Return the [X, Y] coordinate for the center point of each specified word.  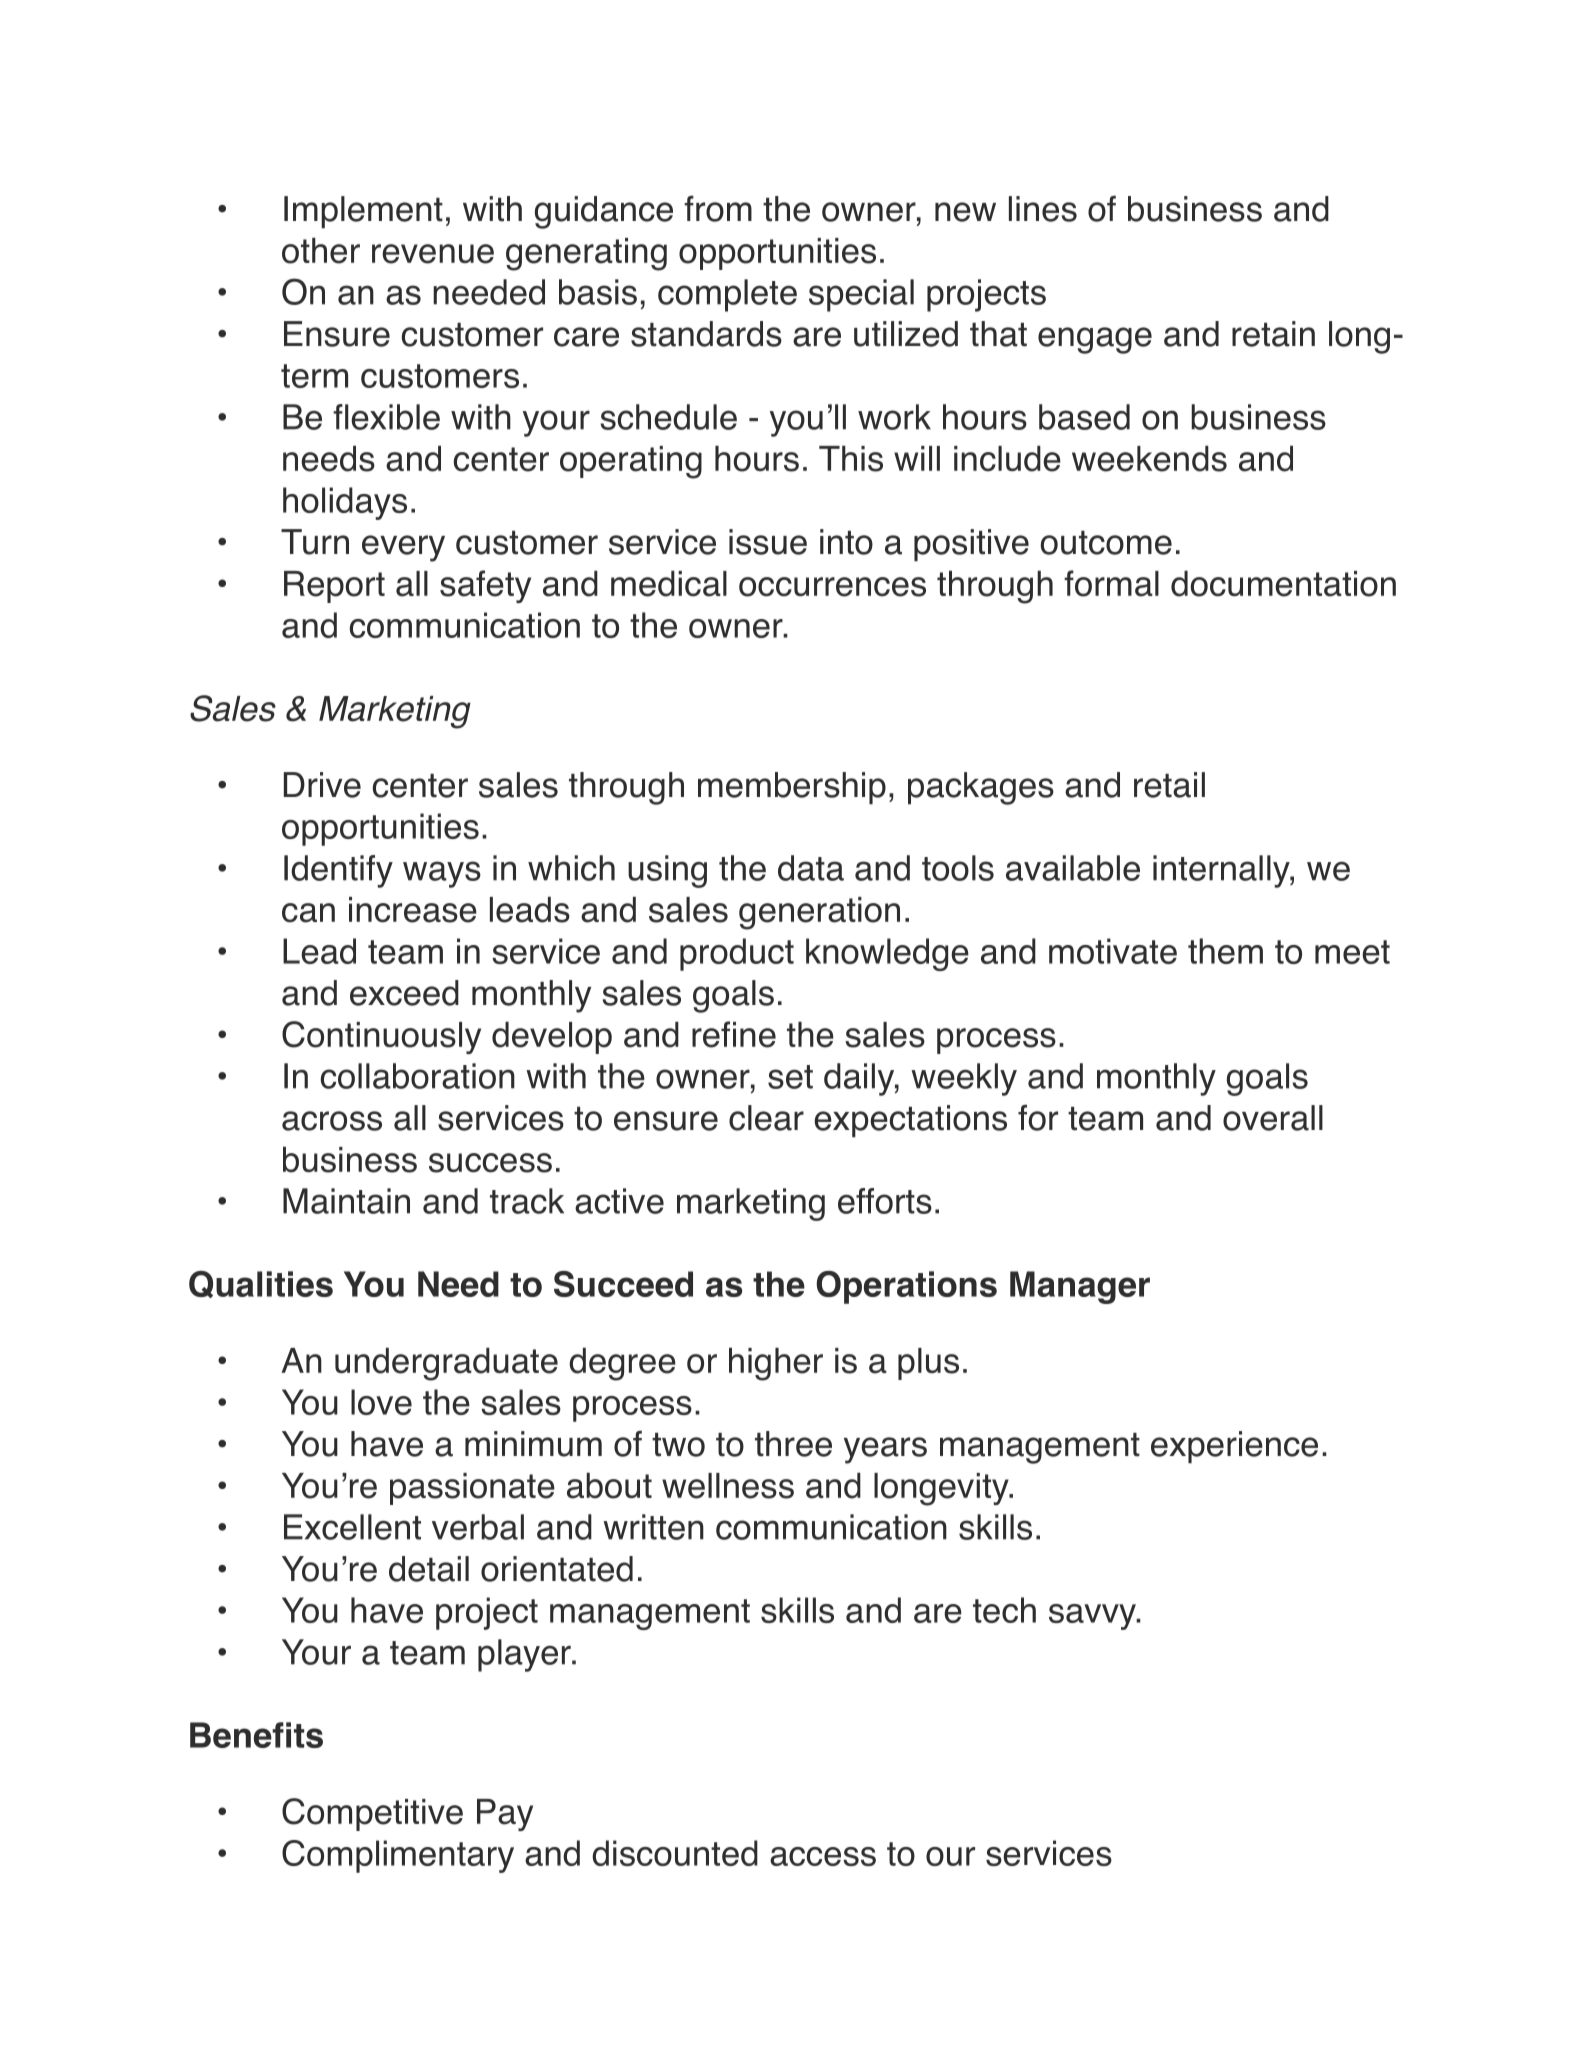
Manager [1080, 1287]
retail [1169, 785]
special [861, 295]
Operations [906, 1287]
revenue [433, 254]
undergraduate [446, 1364]
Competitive [372, 1814]
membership [792, 788]
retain [1273, 334]
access [823, 1856]
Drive [322, 785]
